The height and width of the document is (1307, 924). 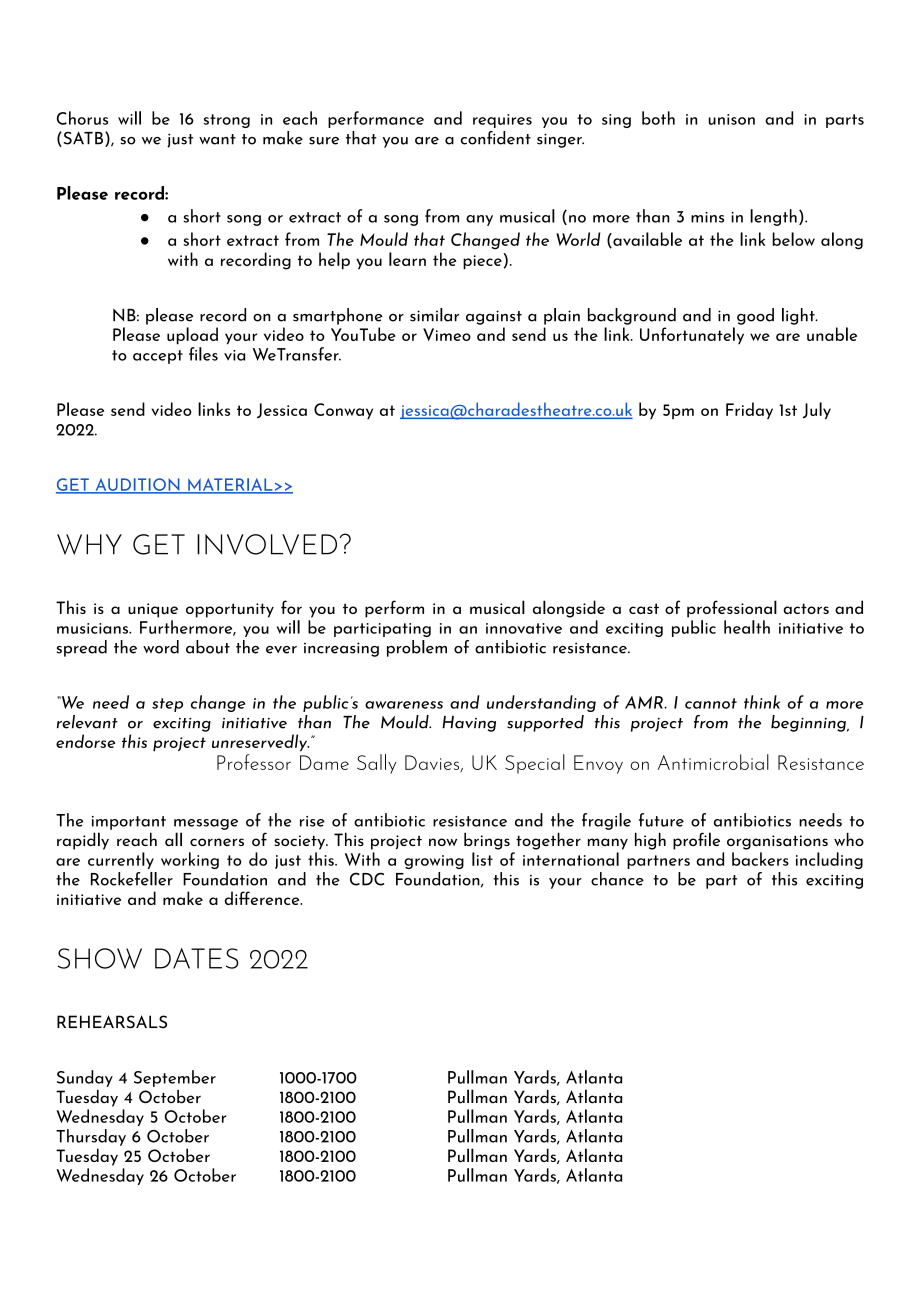 What do you see at coordinates (524, 628) in the document?
I see `innovative` at bounding box center [524, 628].
